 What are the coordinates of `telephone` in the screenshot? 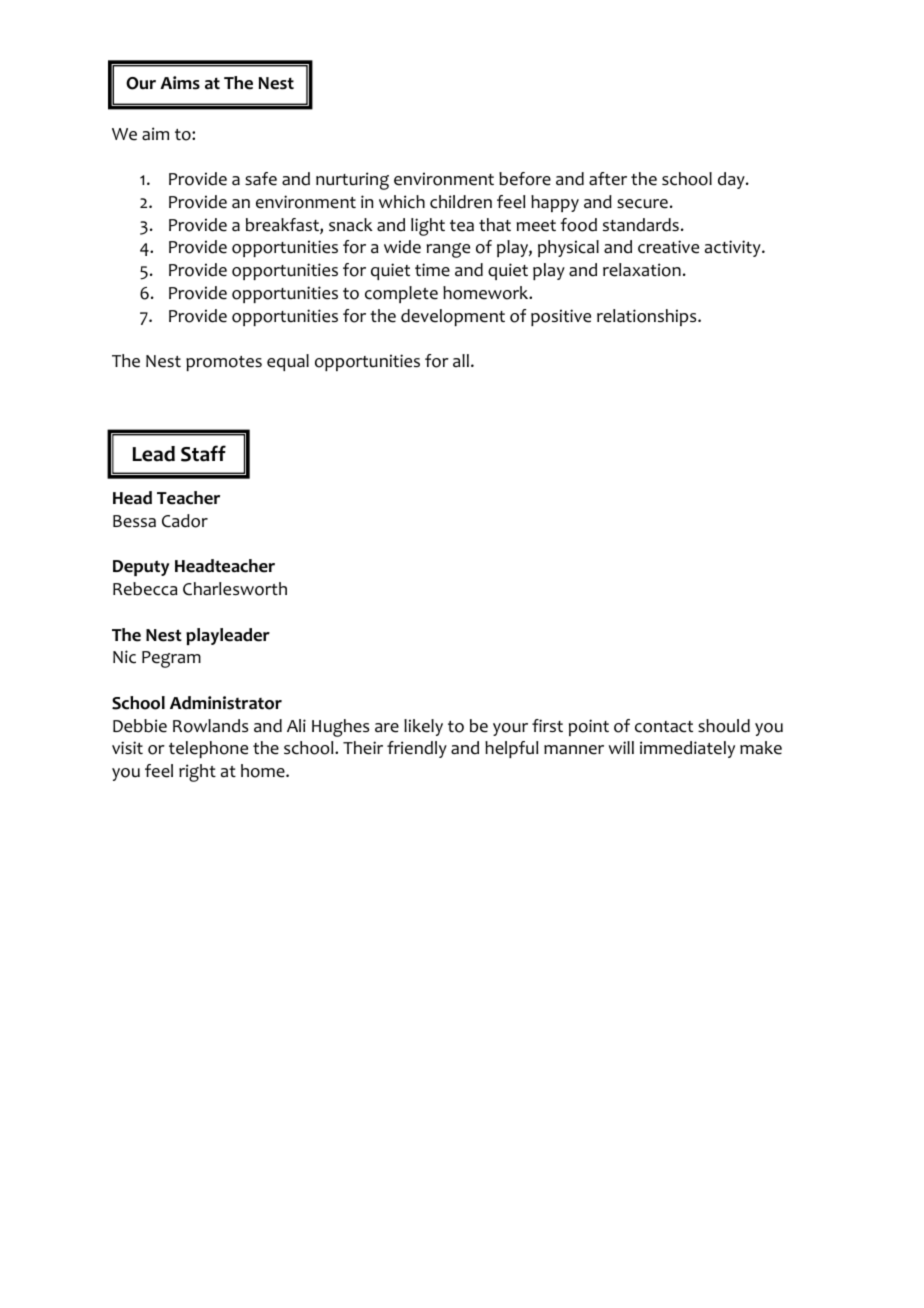 It's located at (208, 749).
